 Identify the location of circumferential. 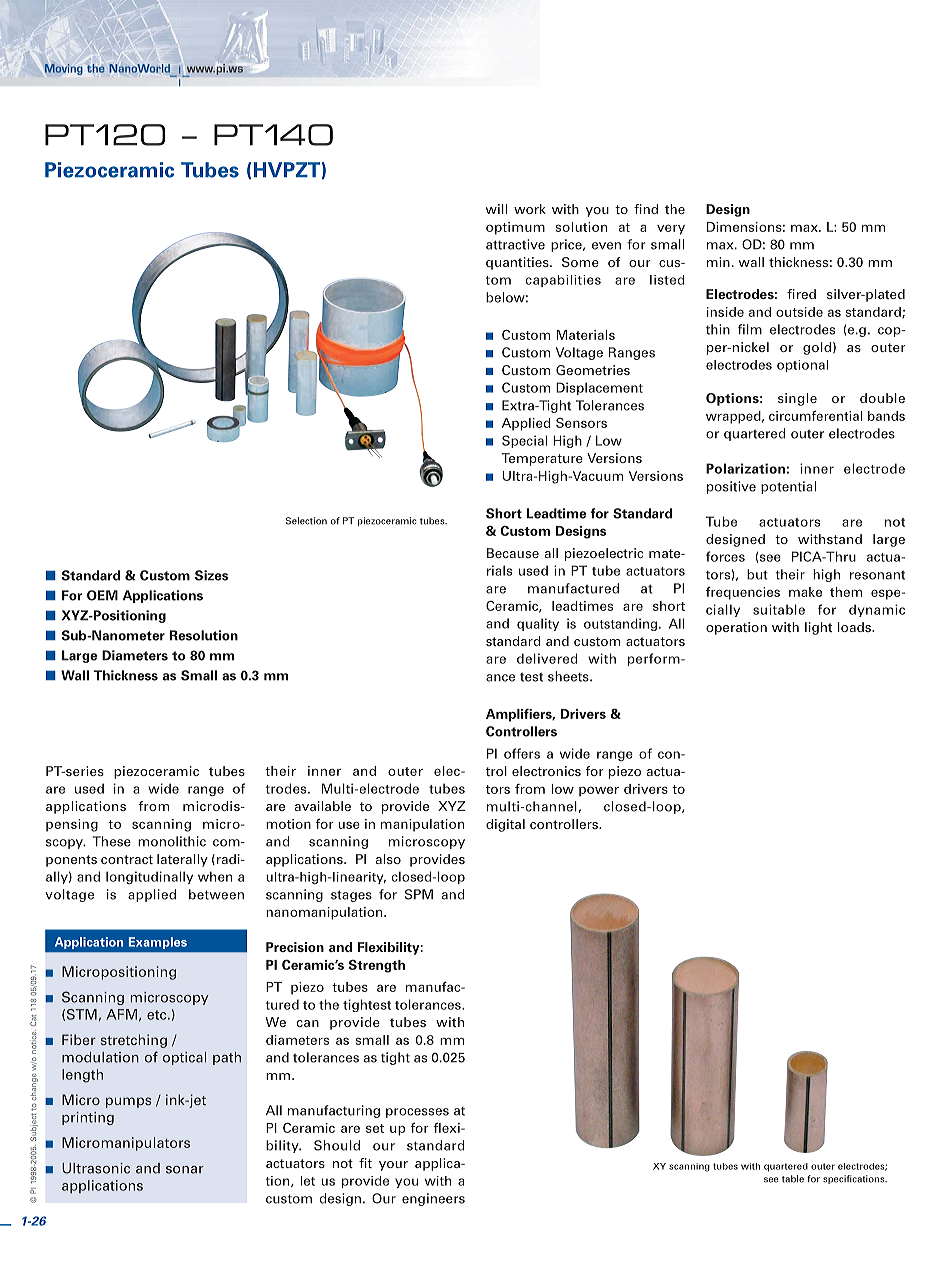
(816, 416).
